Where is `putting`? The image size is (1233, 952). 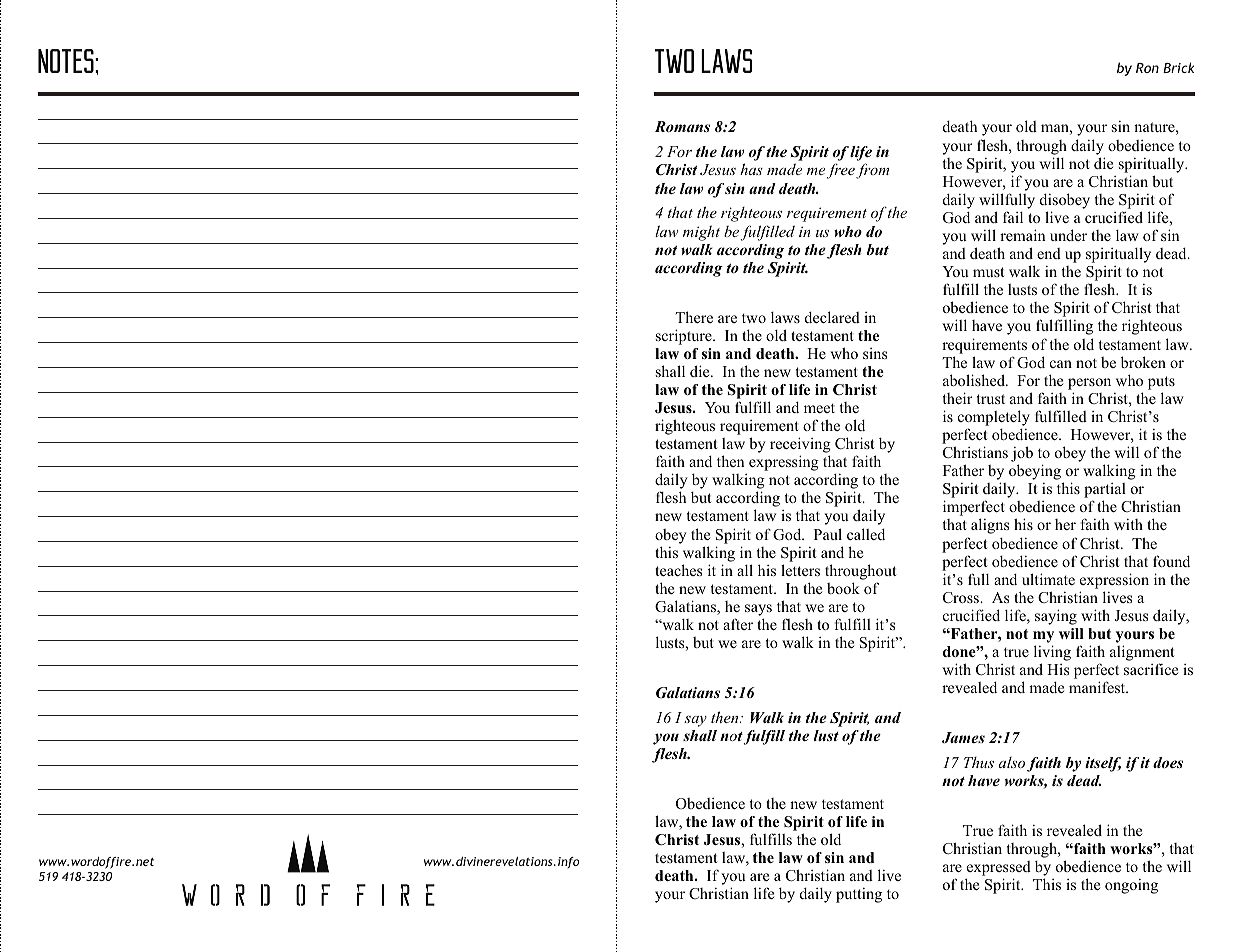 putting is located at coordinates (859, 895).
